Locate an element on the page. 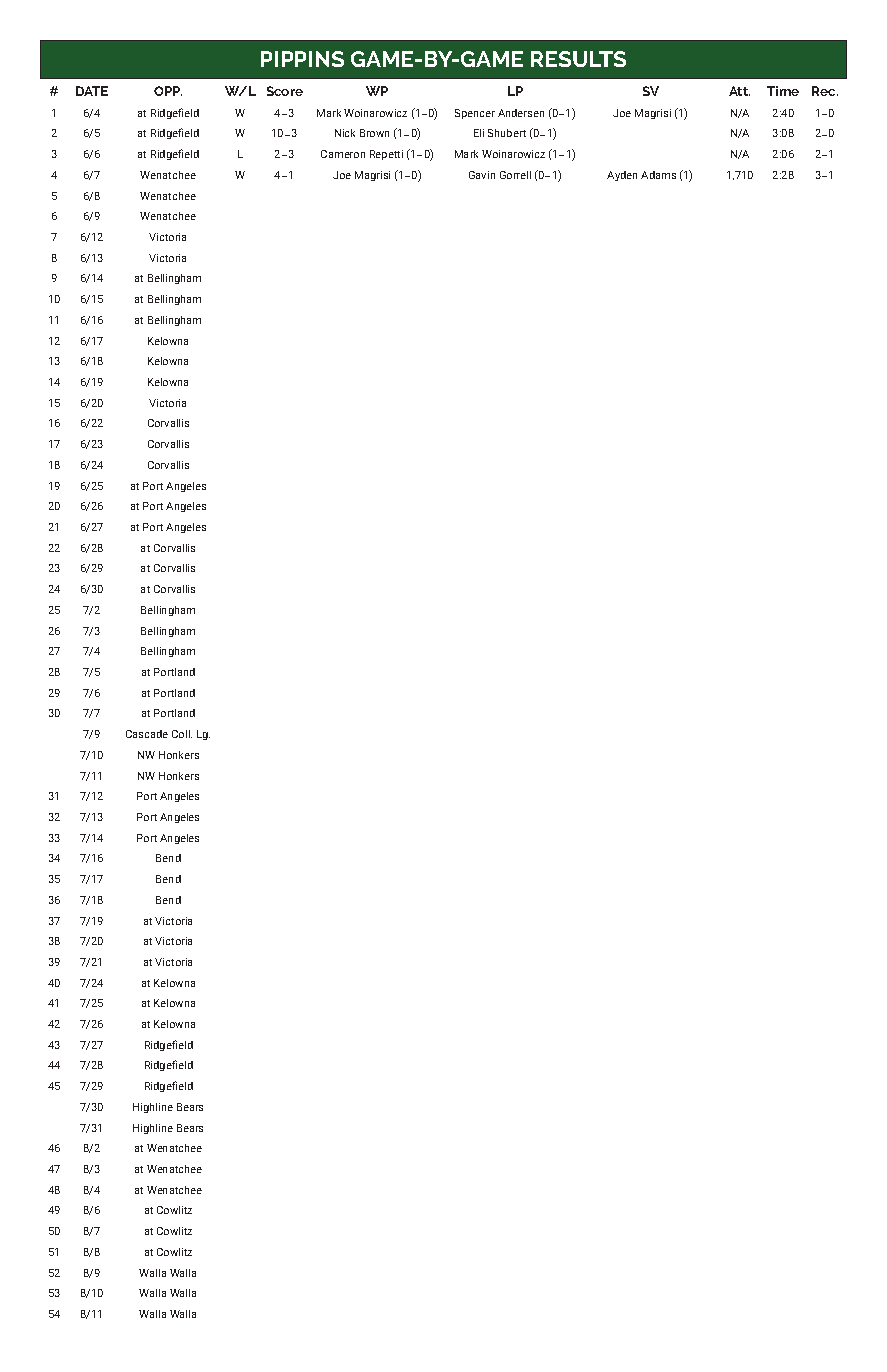  Adams is located at coordinates (658, 175).
